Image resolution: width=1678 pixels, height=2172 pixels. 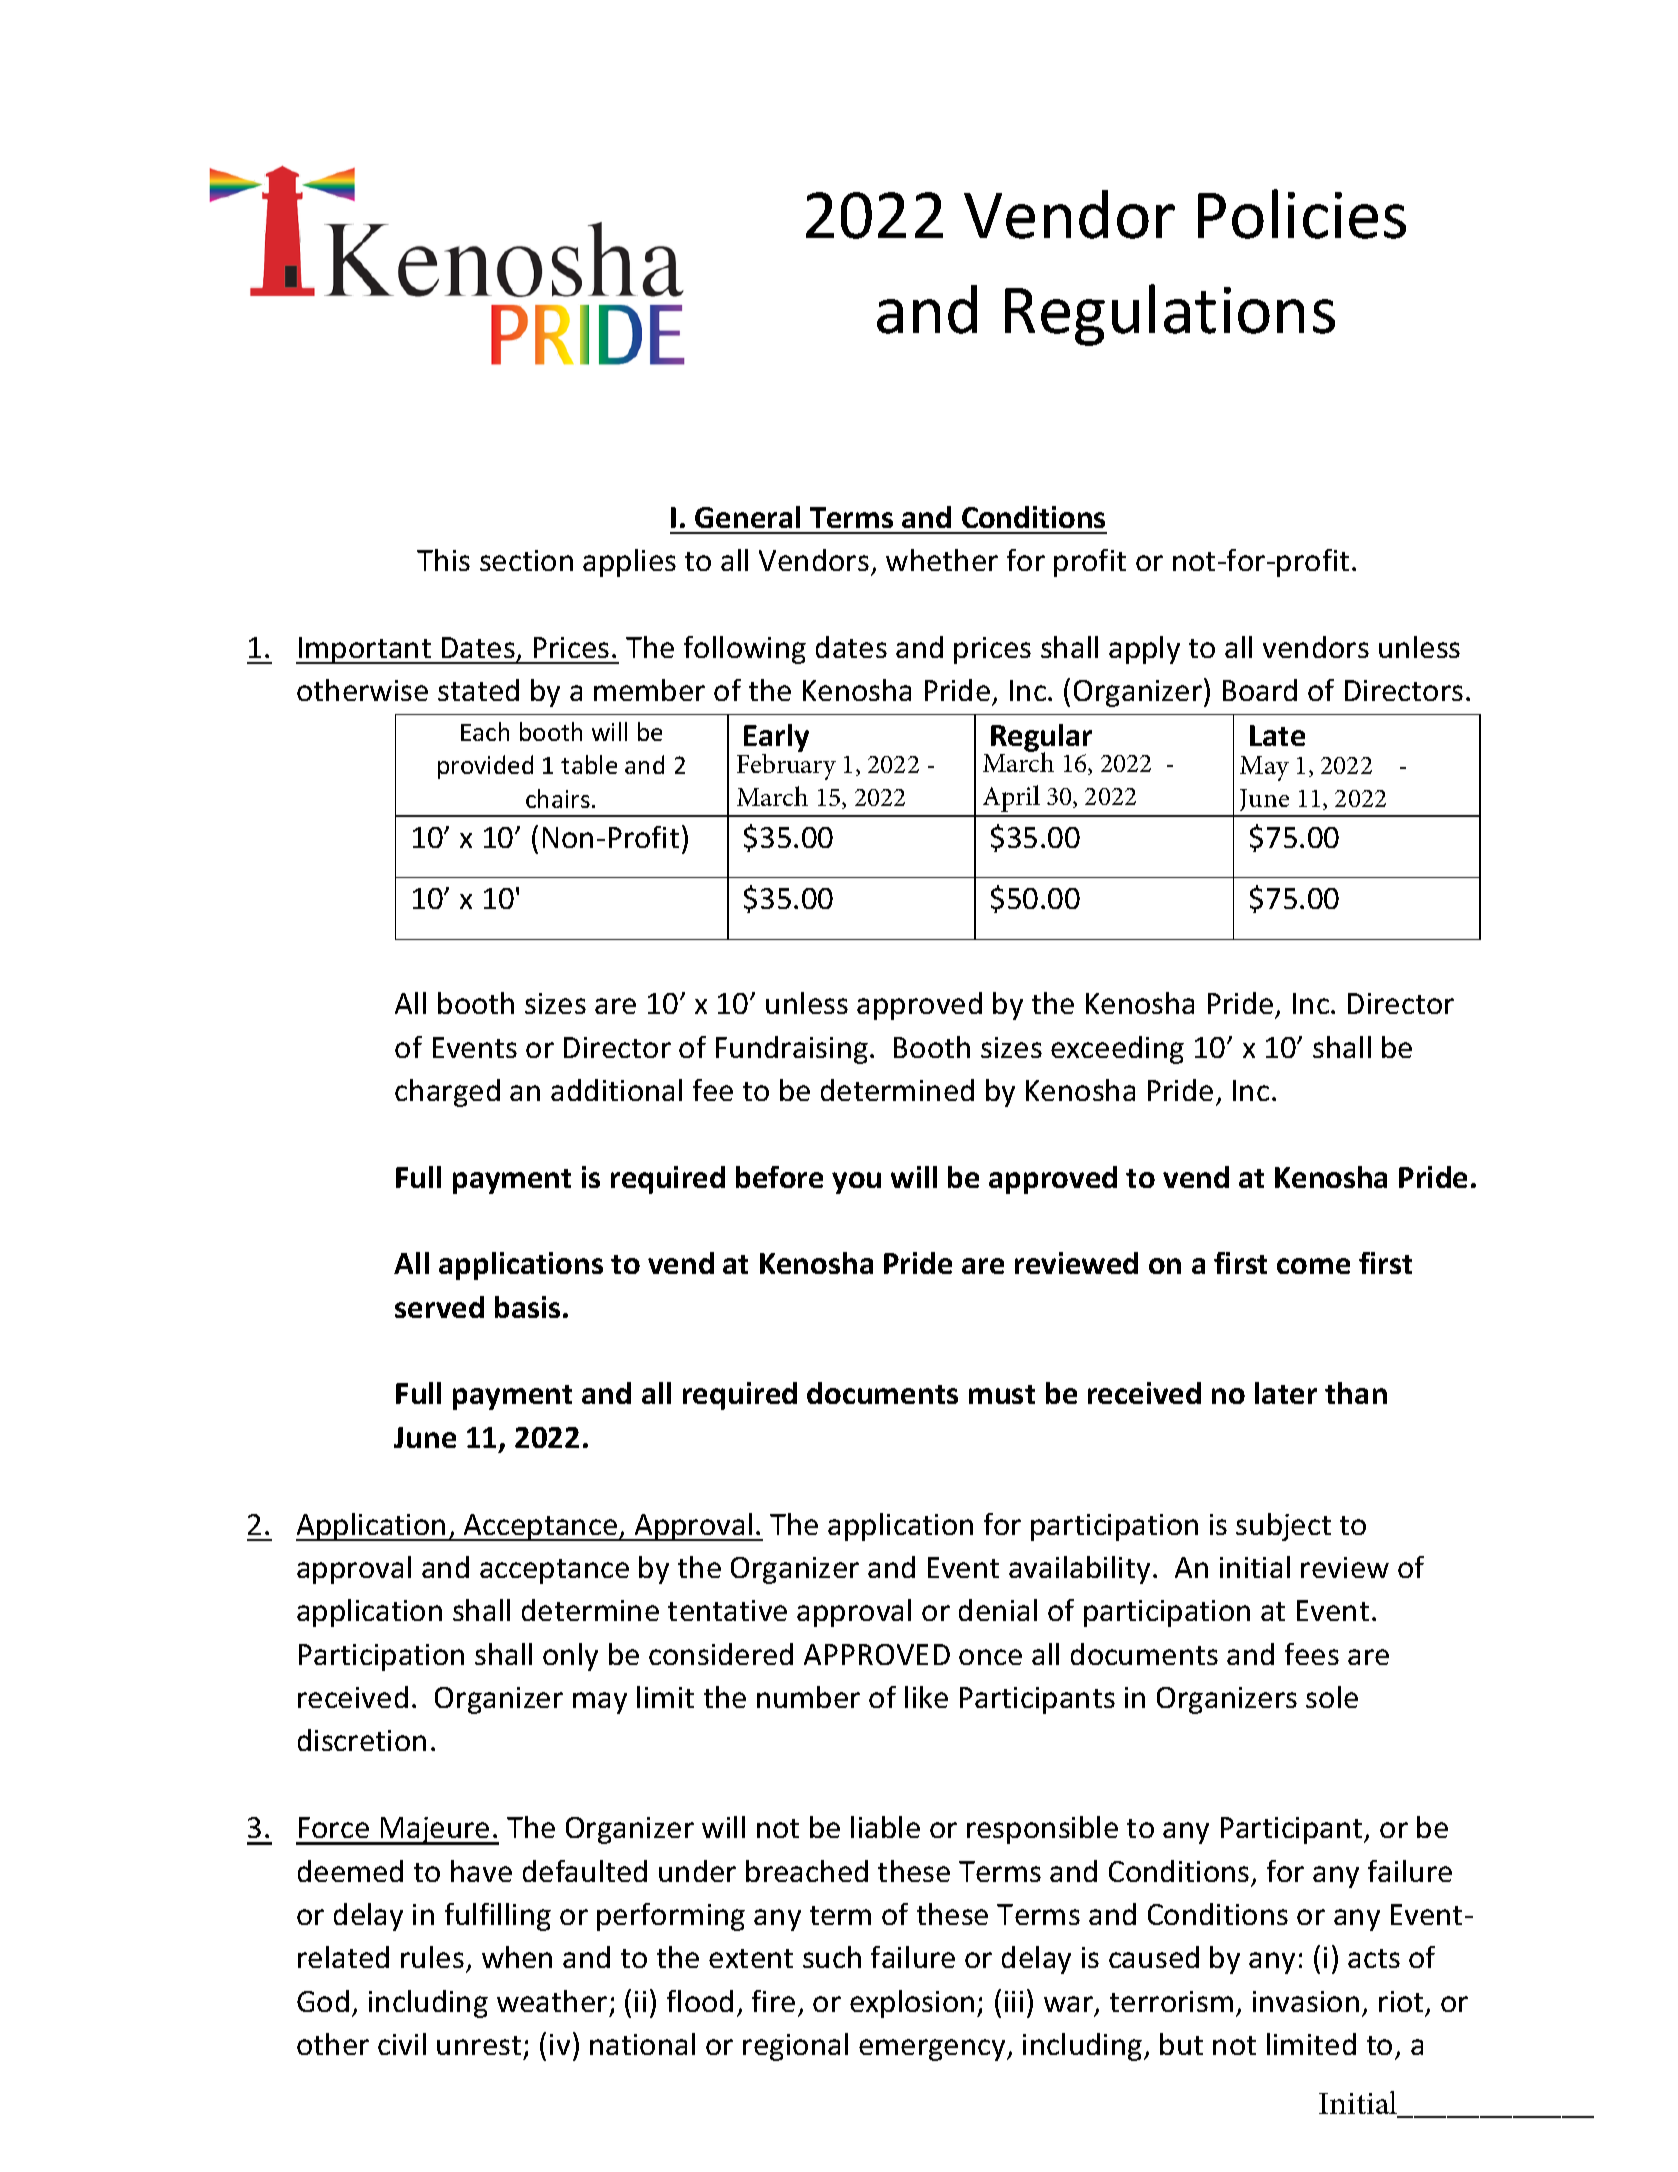 What do you see at coordinates (443, 560) in the screenshot?
I see `This` at bounding box center [443, 560].
